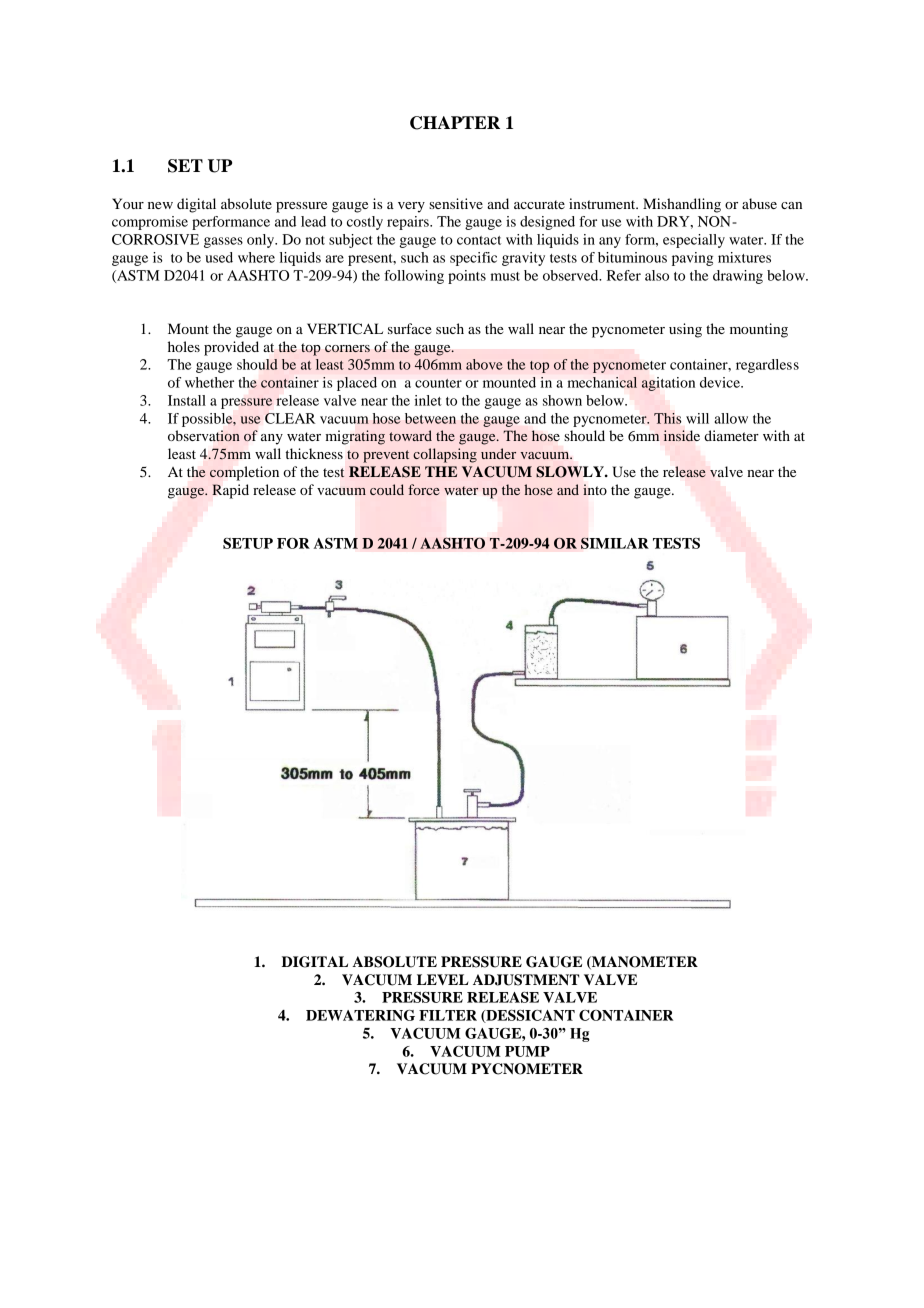  What do you see at coordinates (248, 543) in the screenshot?
I see `SETUP` at bounding box center [248, 543].
